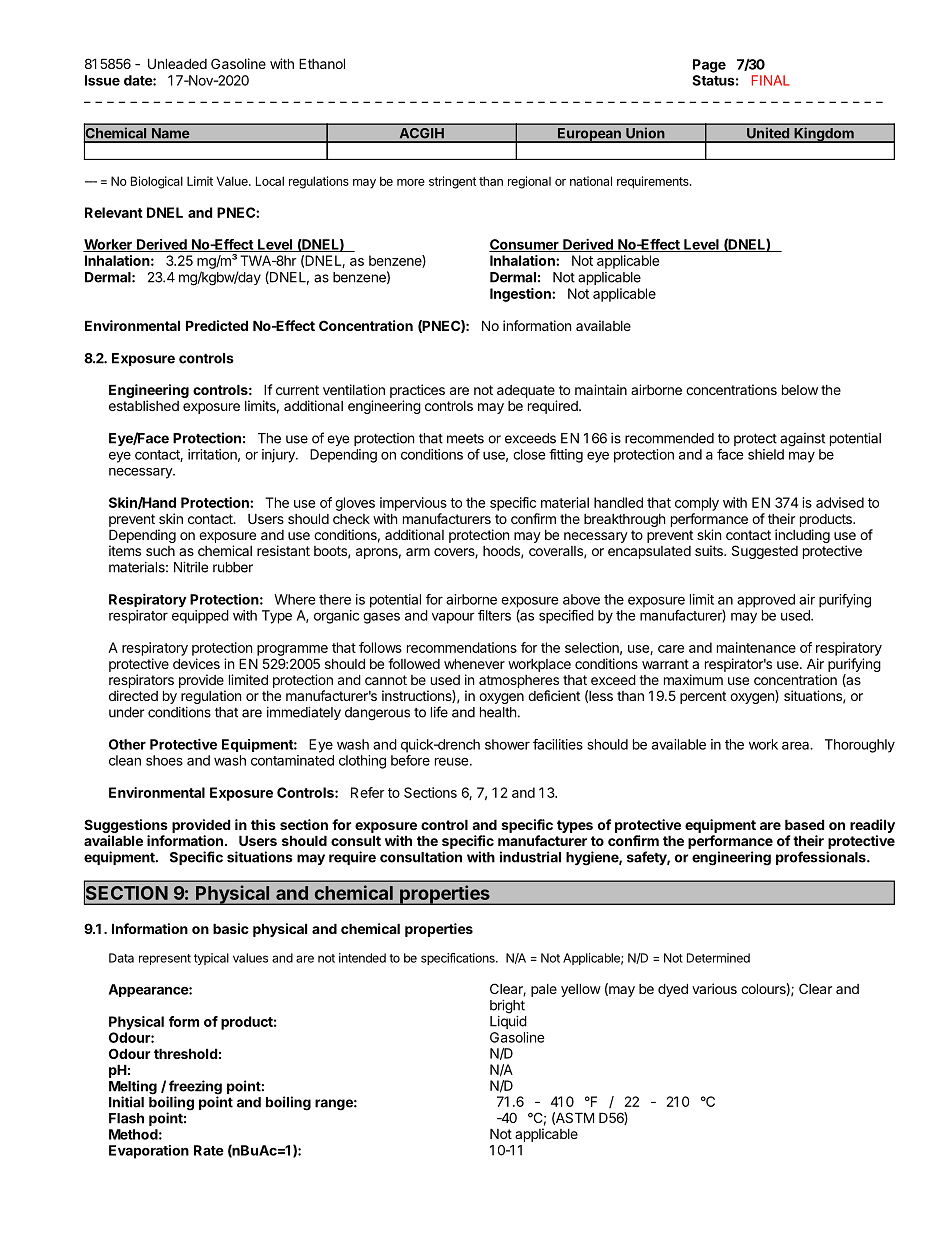 Image resolution: width=952 pixels, height=1233 pixels. I want to click on against, so click(802, 440).
